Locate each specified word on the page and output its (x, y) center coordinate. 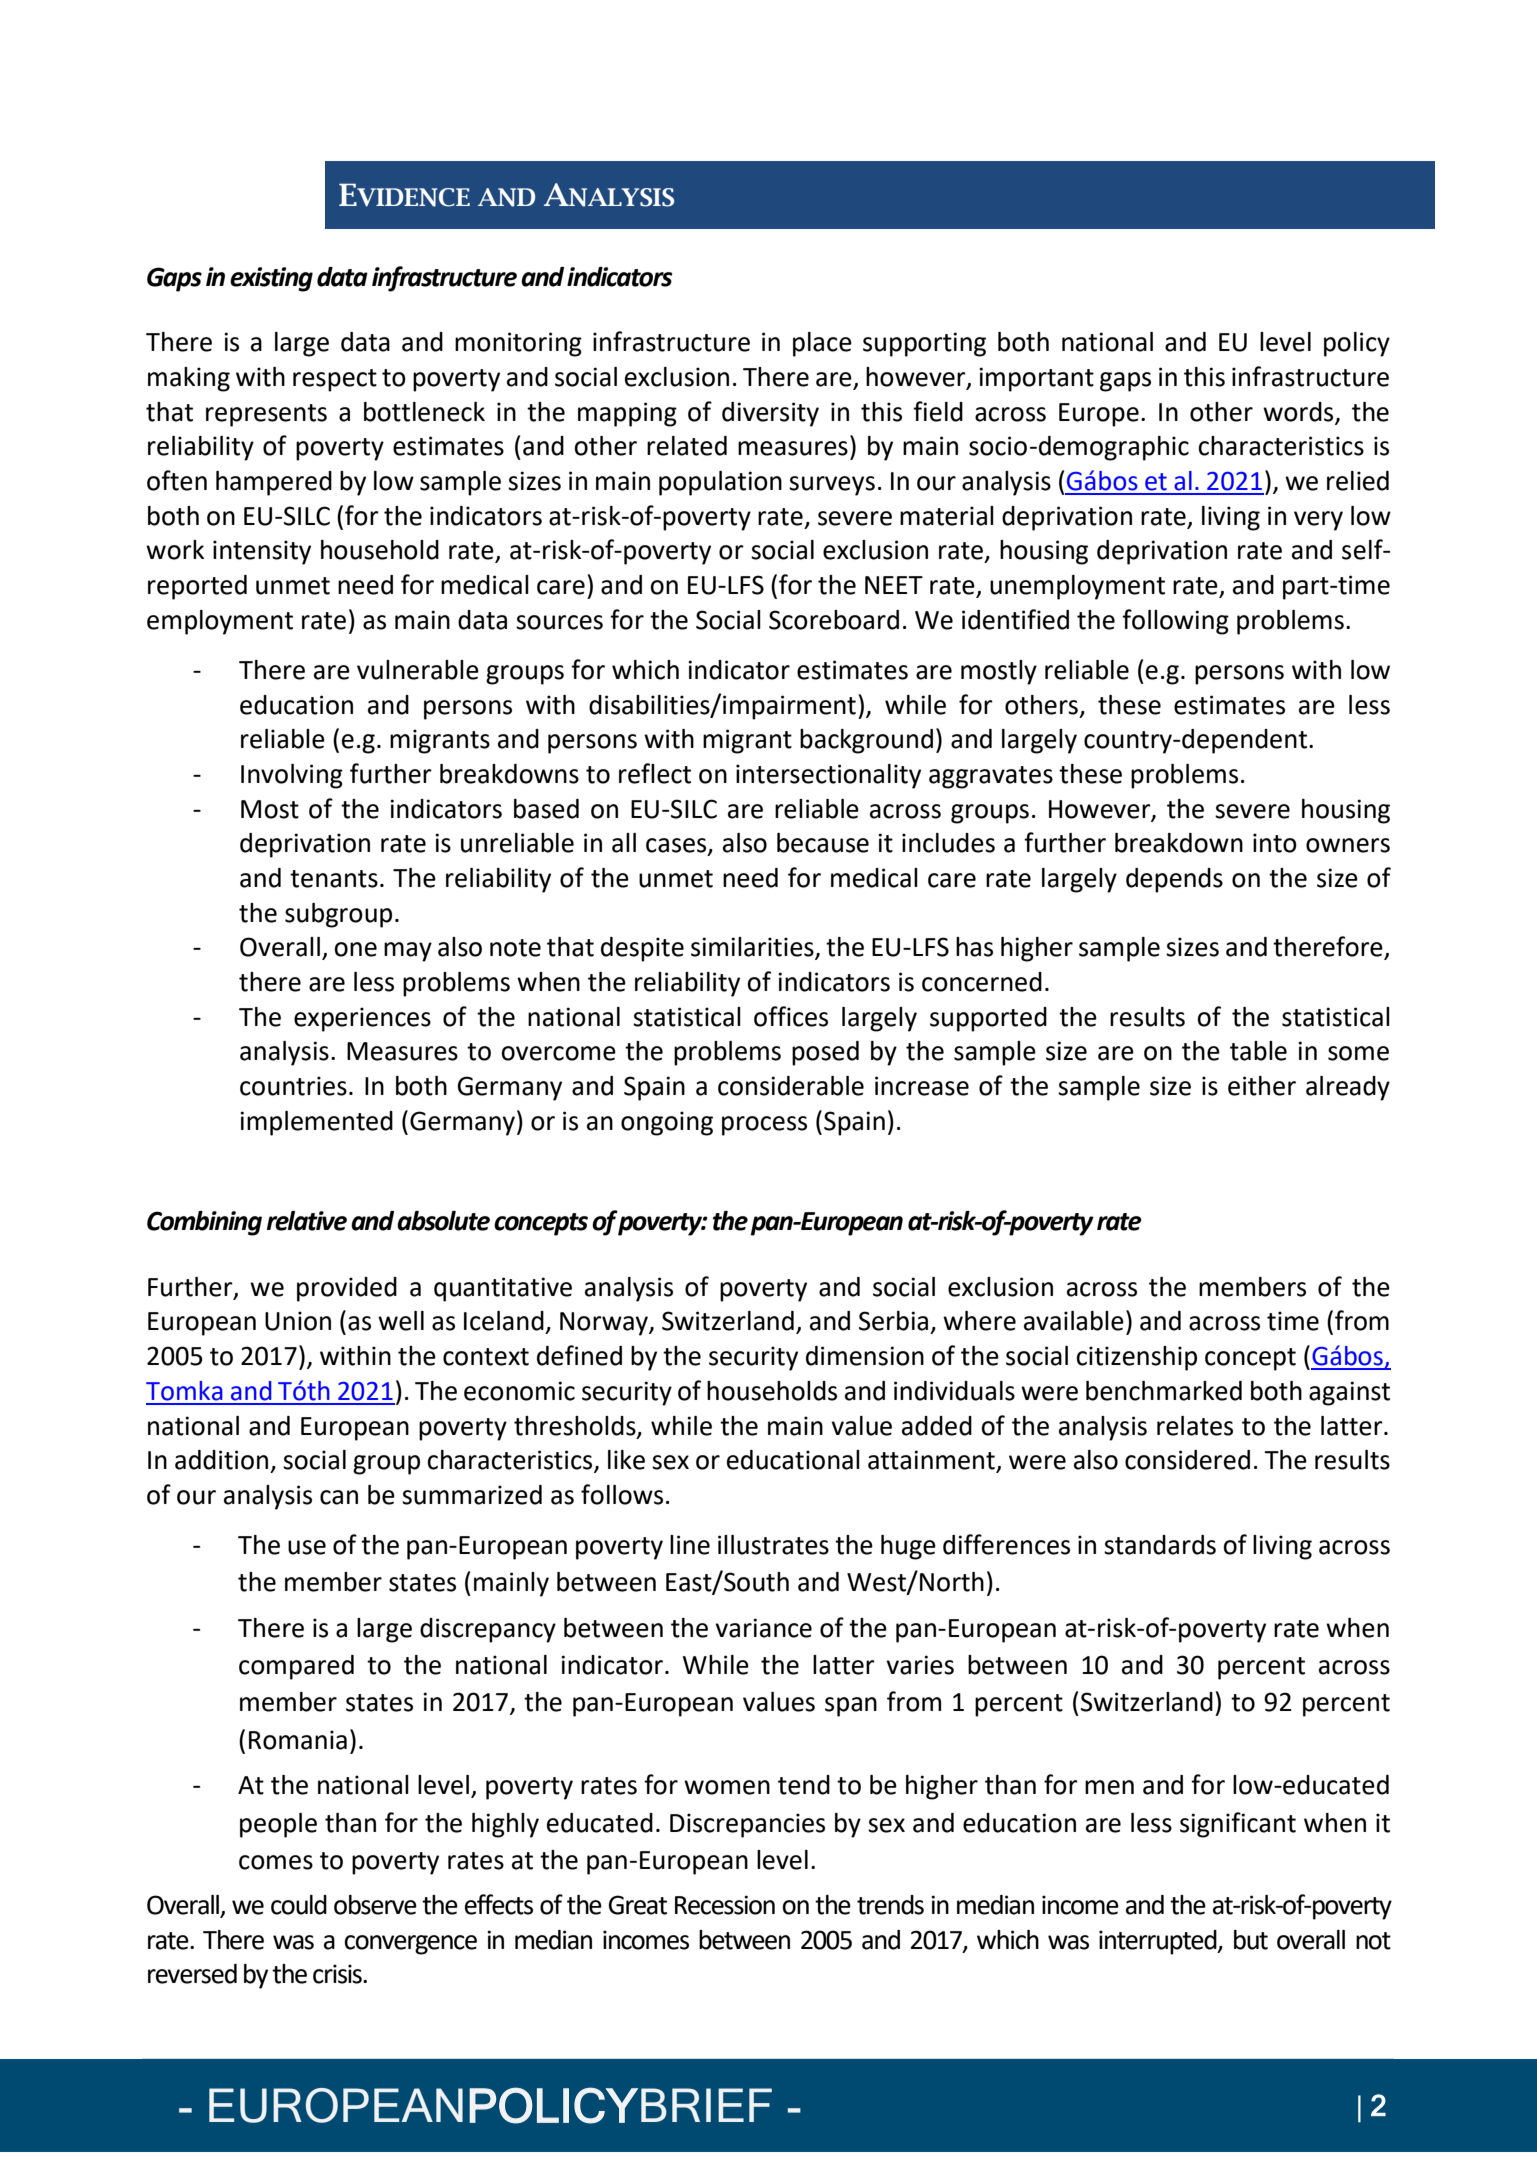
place (822, 344)
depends (1174, 880)
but (1251, 1940)
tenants (334, 879)
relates (1195, 1426)
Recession (725, 1905)
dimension (865, 1356)
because (823, 843)
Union (298, 1321)
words (1298, 412)
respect (335, 380)
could (299, 1905)
